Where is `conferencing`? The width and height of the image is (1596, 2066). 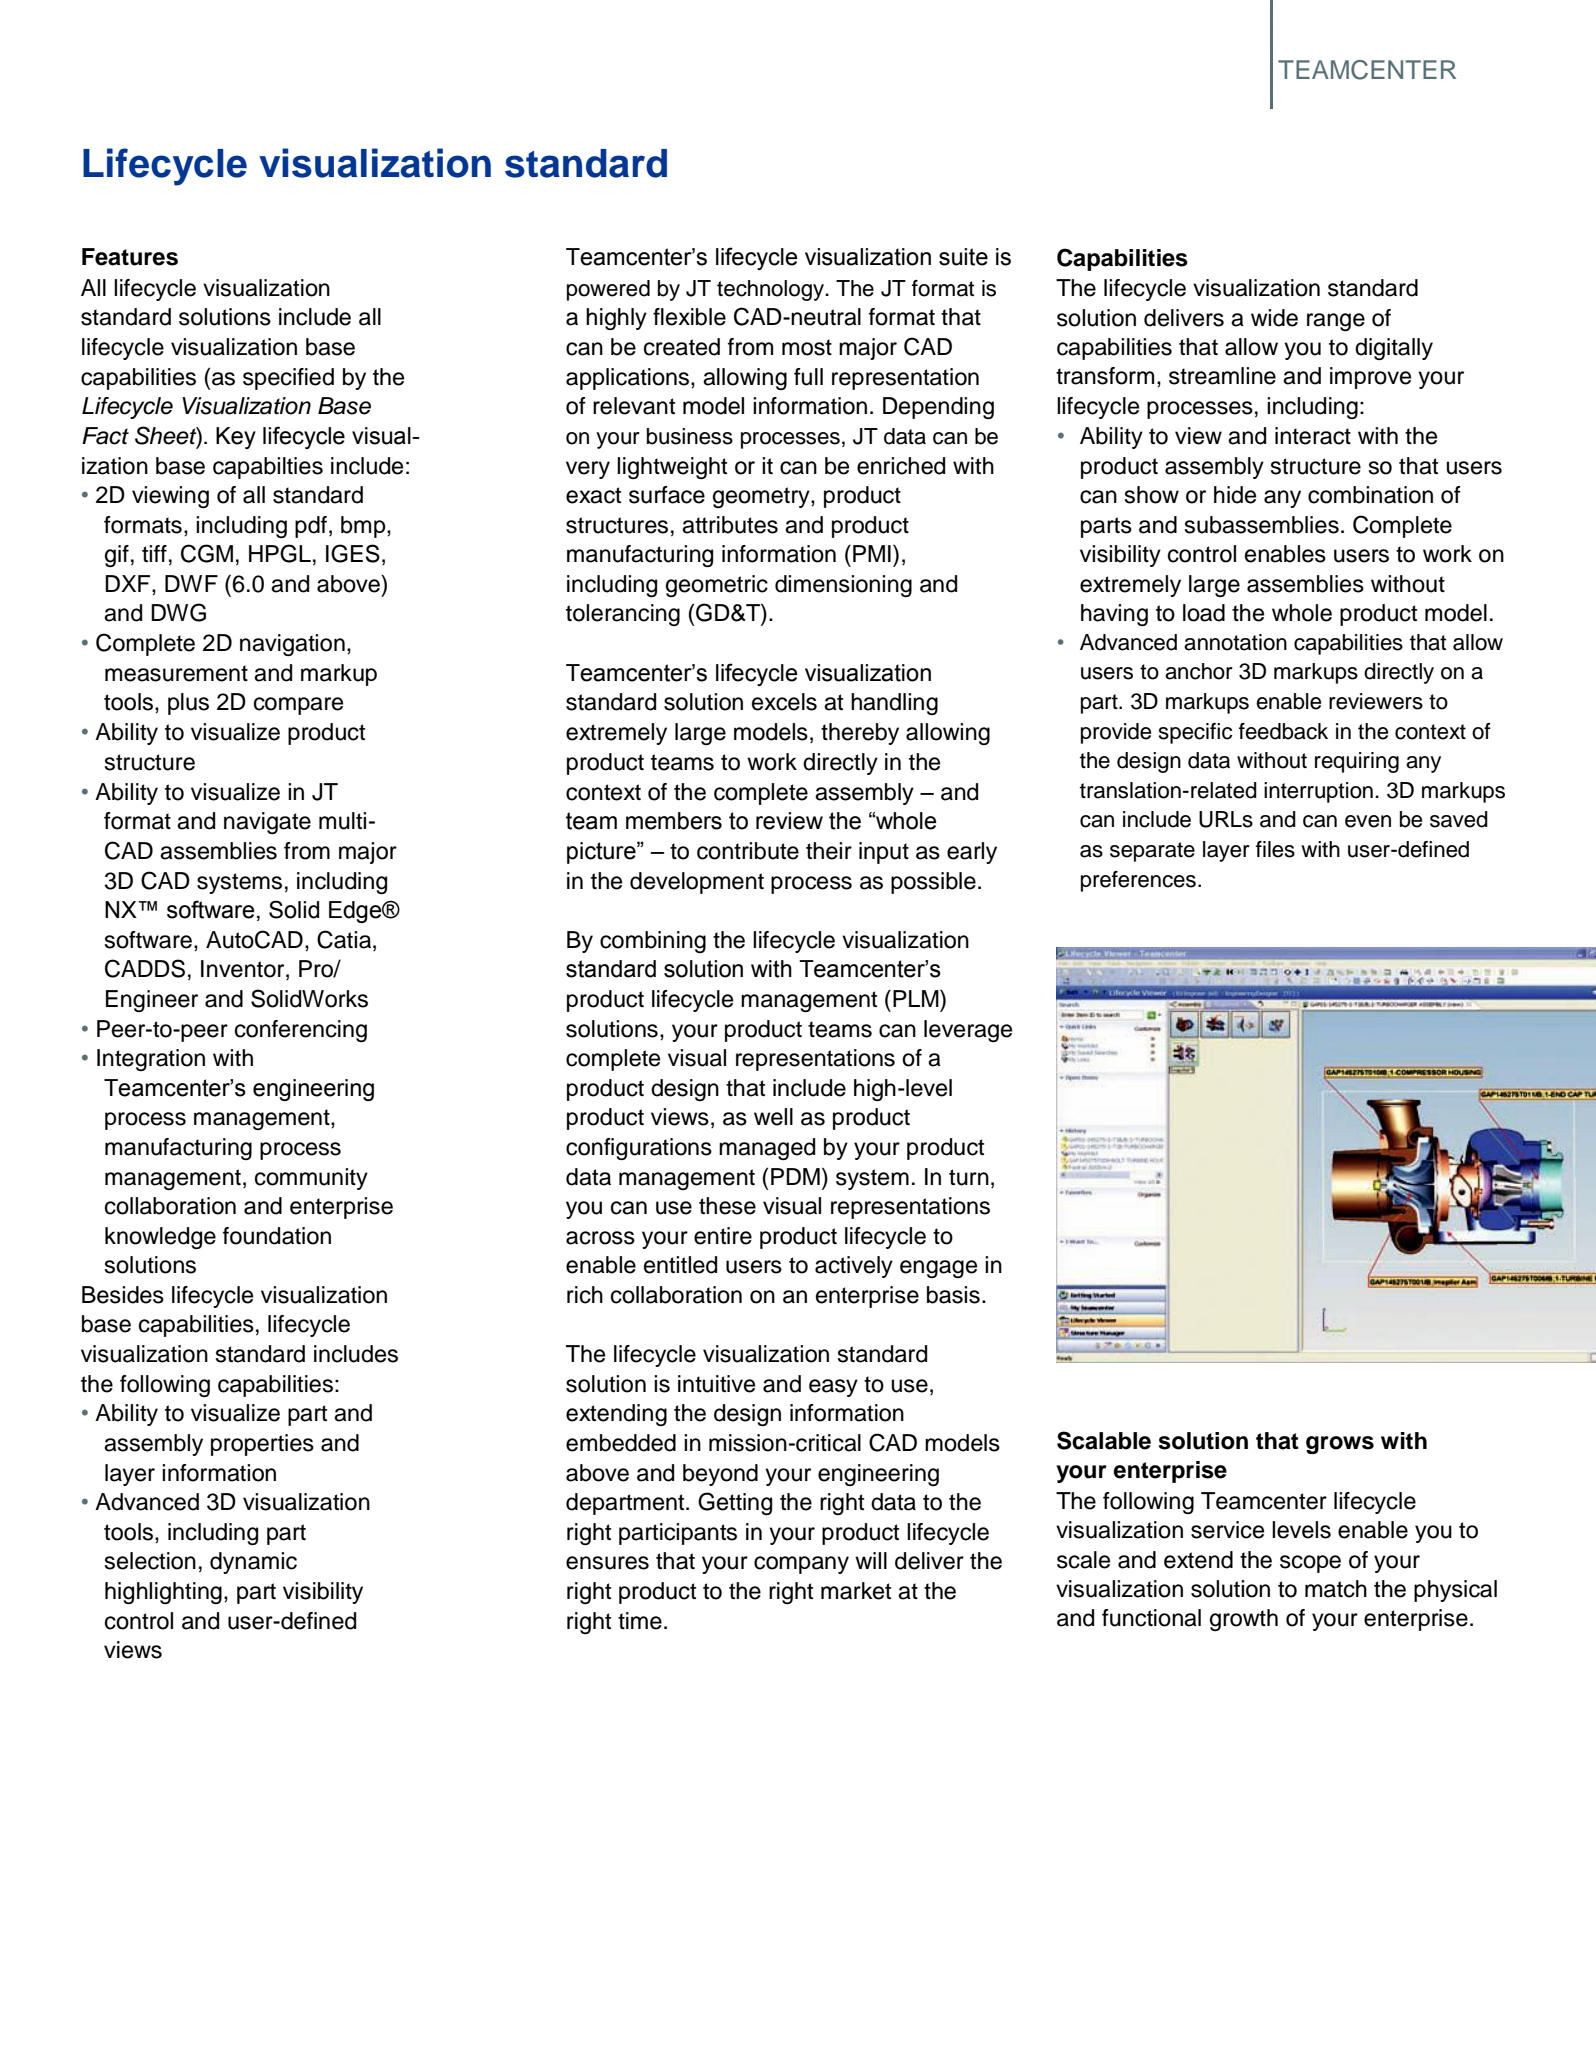
conferencing is located at coordinates (301, 1031).
